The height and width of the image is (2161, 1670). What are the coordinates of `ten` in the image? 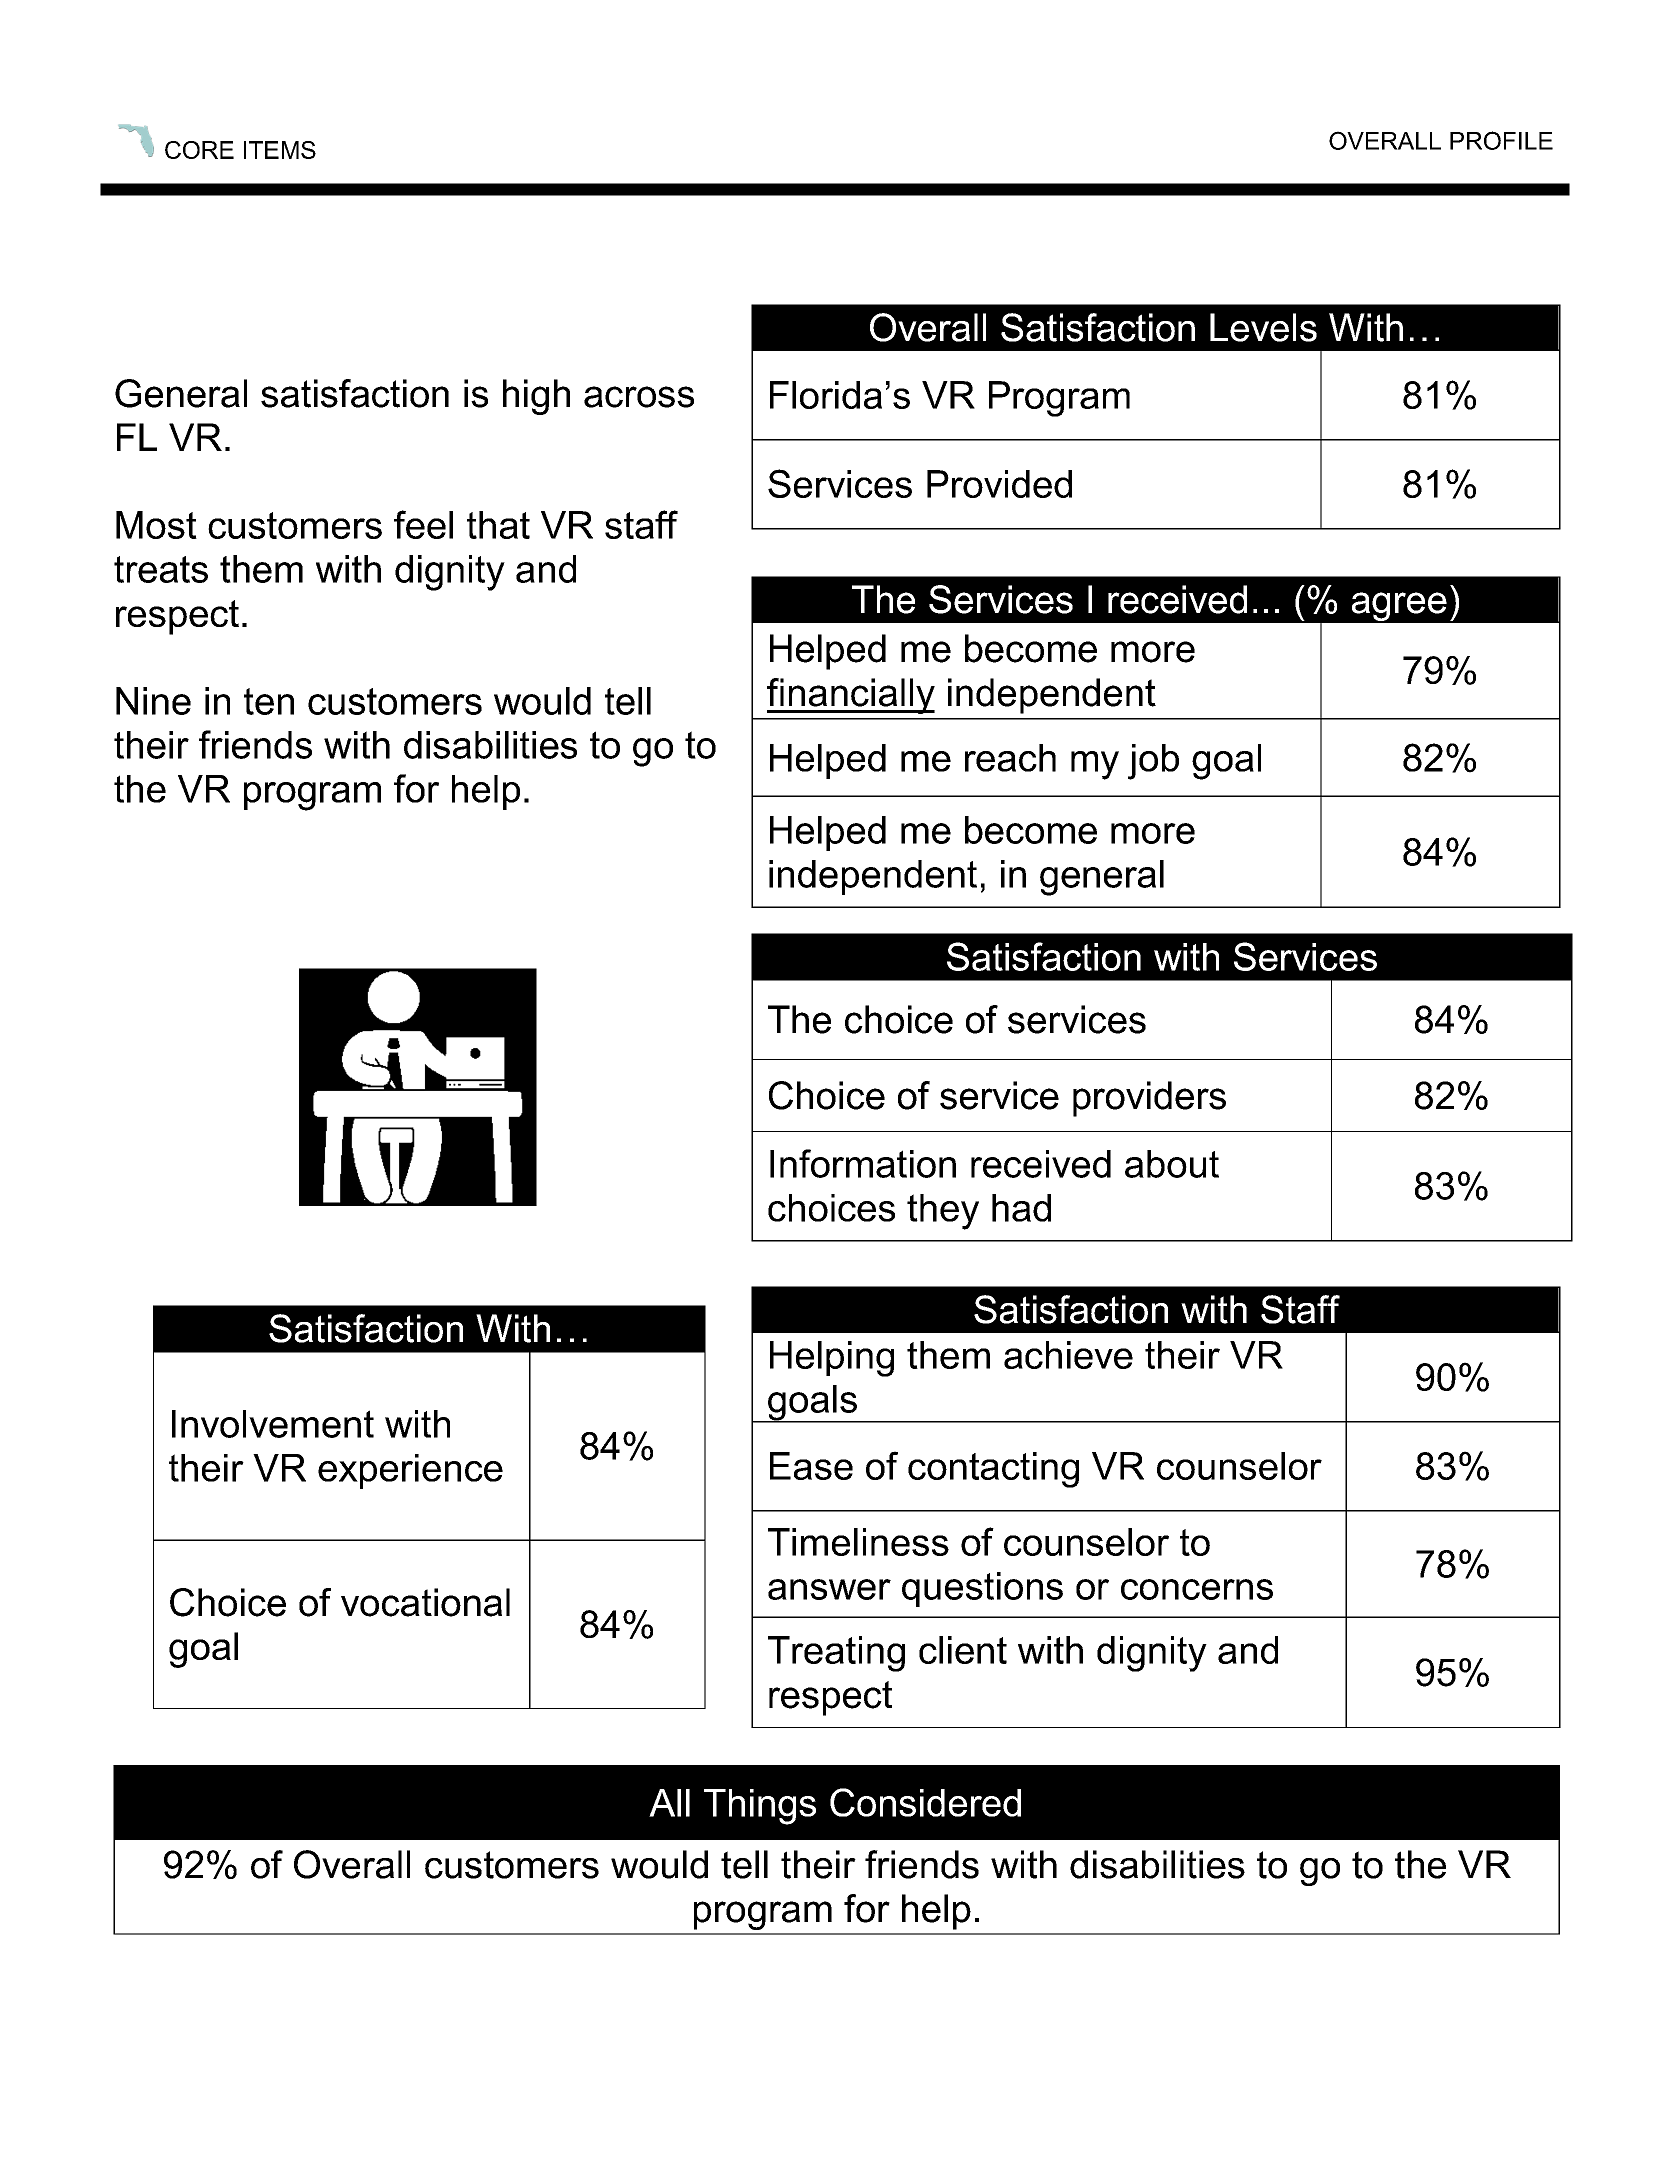 It's located at (269, 701).
